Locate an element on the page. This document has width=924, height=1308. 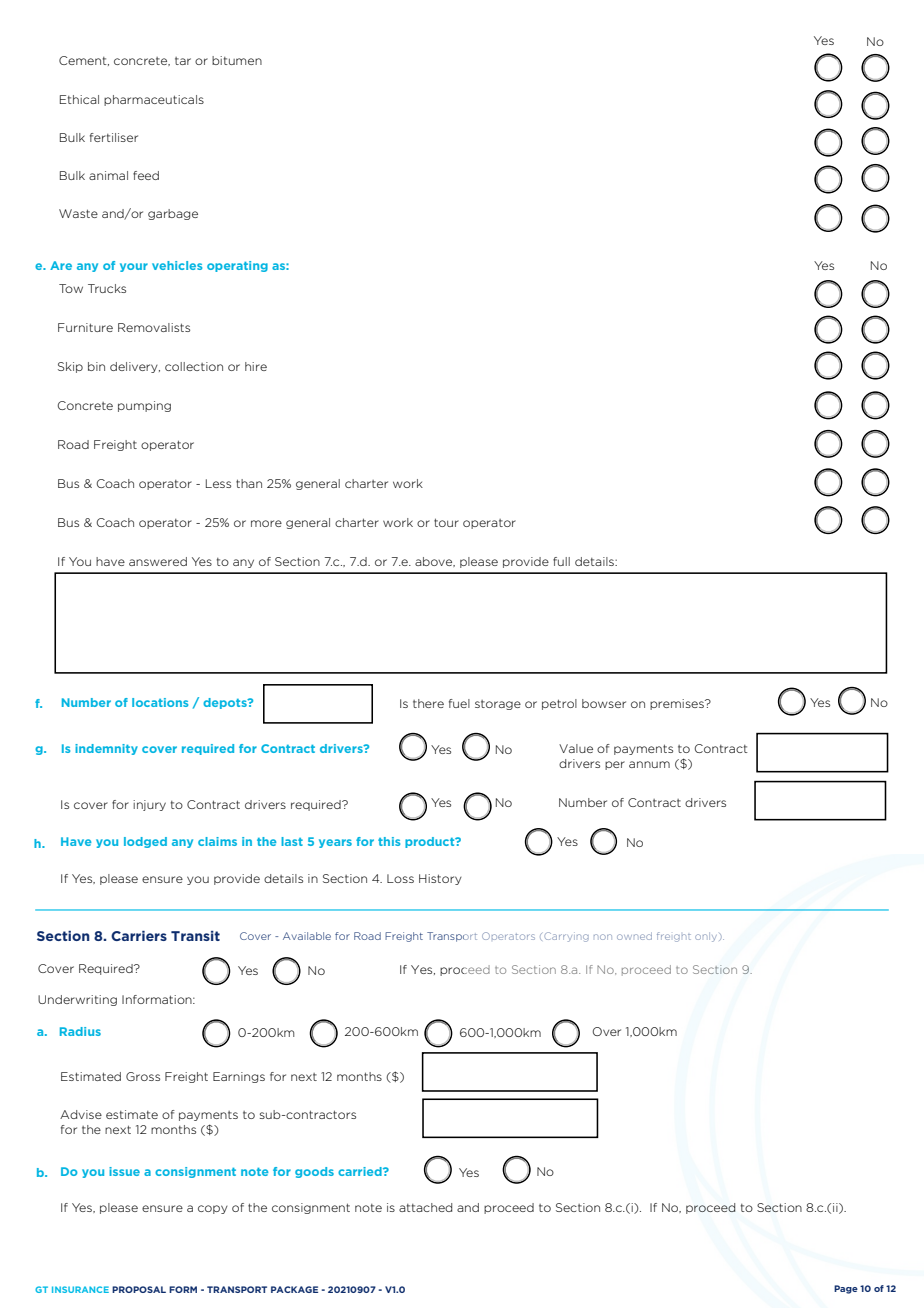
bitumen is located at coordinates (237, 60).
